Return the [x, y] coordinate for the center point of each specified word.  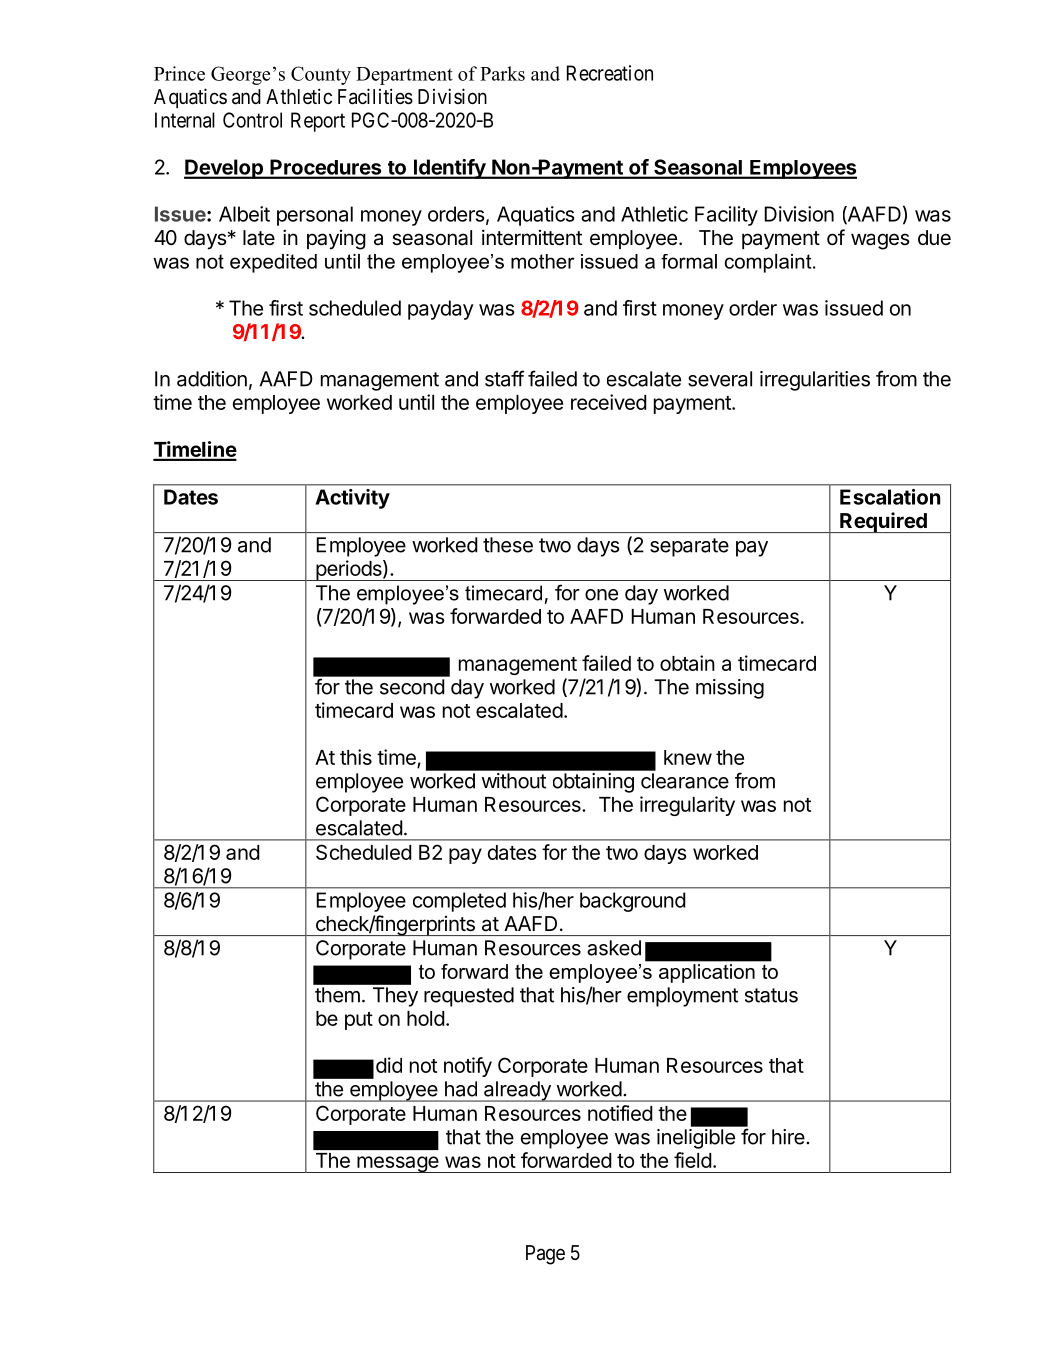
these [508, 545]
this [356, 757]
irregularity [687, 806]
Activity [352, 499]
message [398, 1164]
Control [252, 120]
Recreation [610, 73]
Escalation [890, 497]
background [633, 902]
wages [880, 241]
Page [545, 1255]
